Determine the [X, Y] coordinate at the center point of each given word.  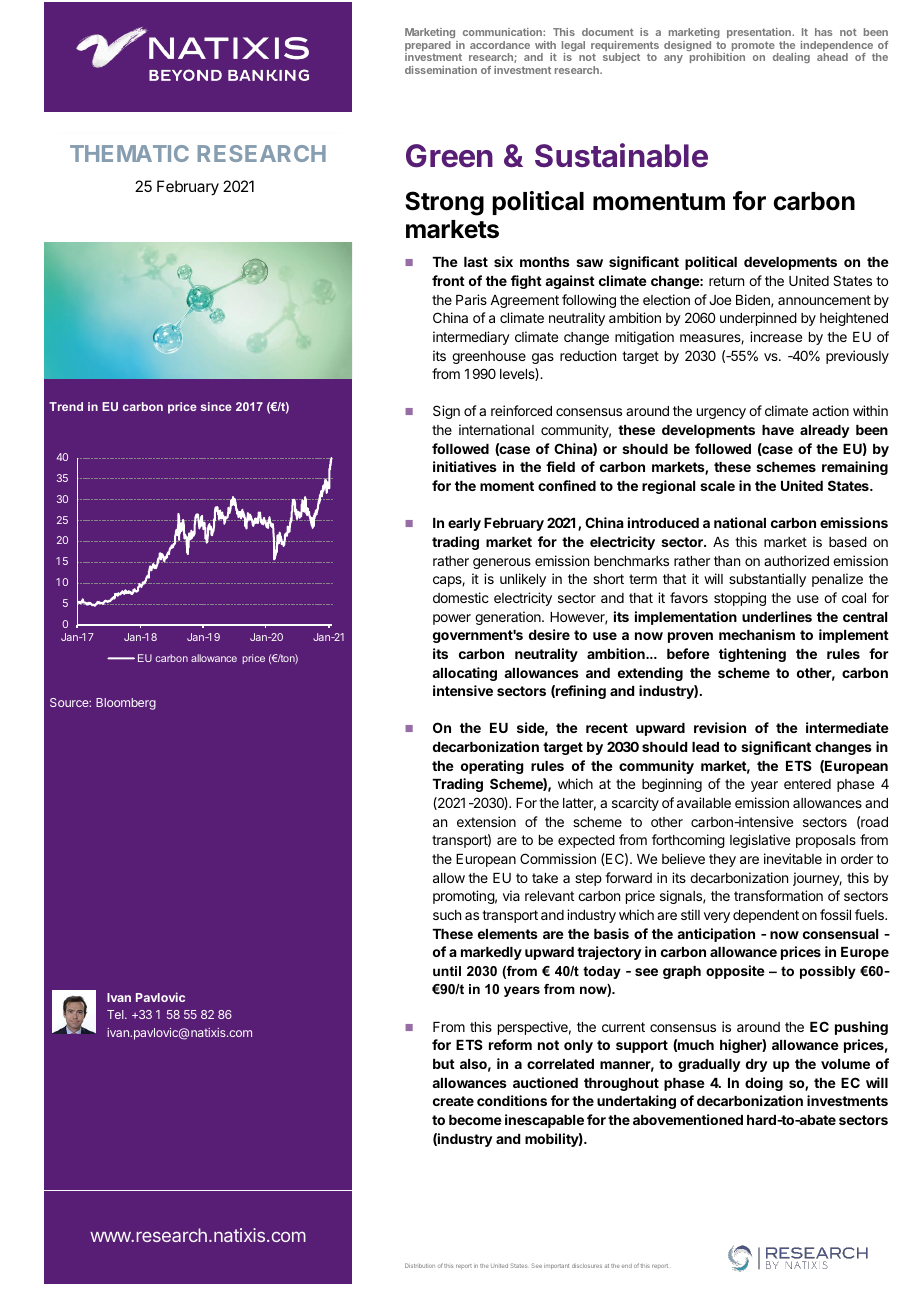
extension [486, 821]
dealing [791, 58]
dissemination [441, 70]
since [216, 406]
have [778, 430]
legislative [760, 841]
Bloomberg [126, 704]
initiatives [465, 466]
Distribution [420, 1265]
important [556, 1266]
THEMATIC [129, 153]
